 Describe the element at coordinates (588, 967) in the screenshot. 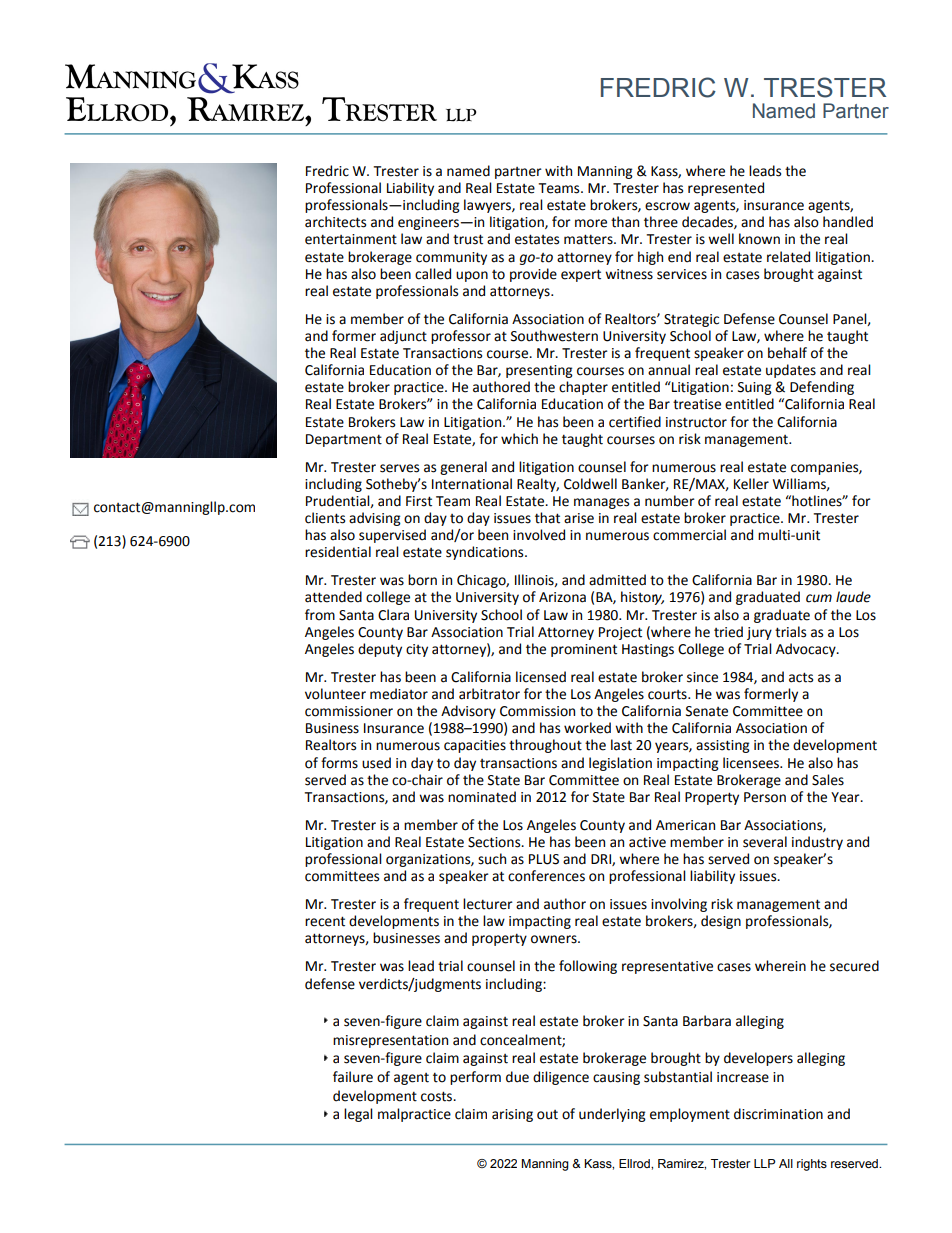

I see `following` at that location.
